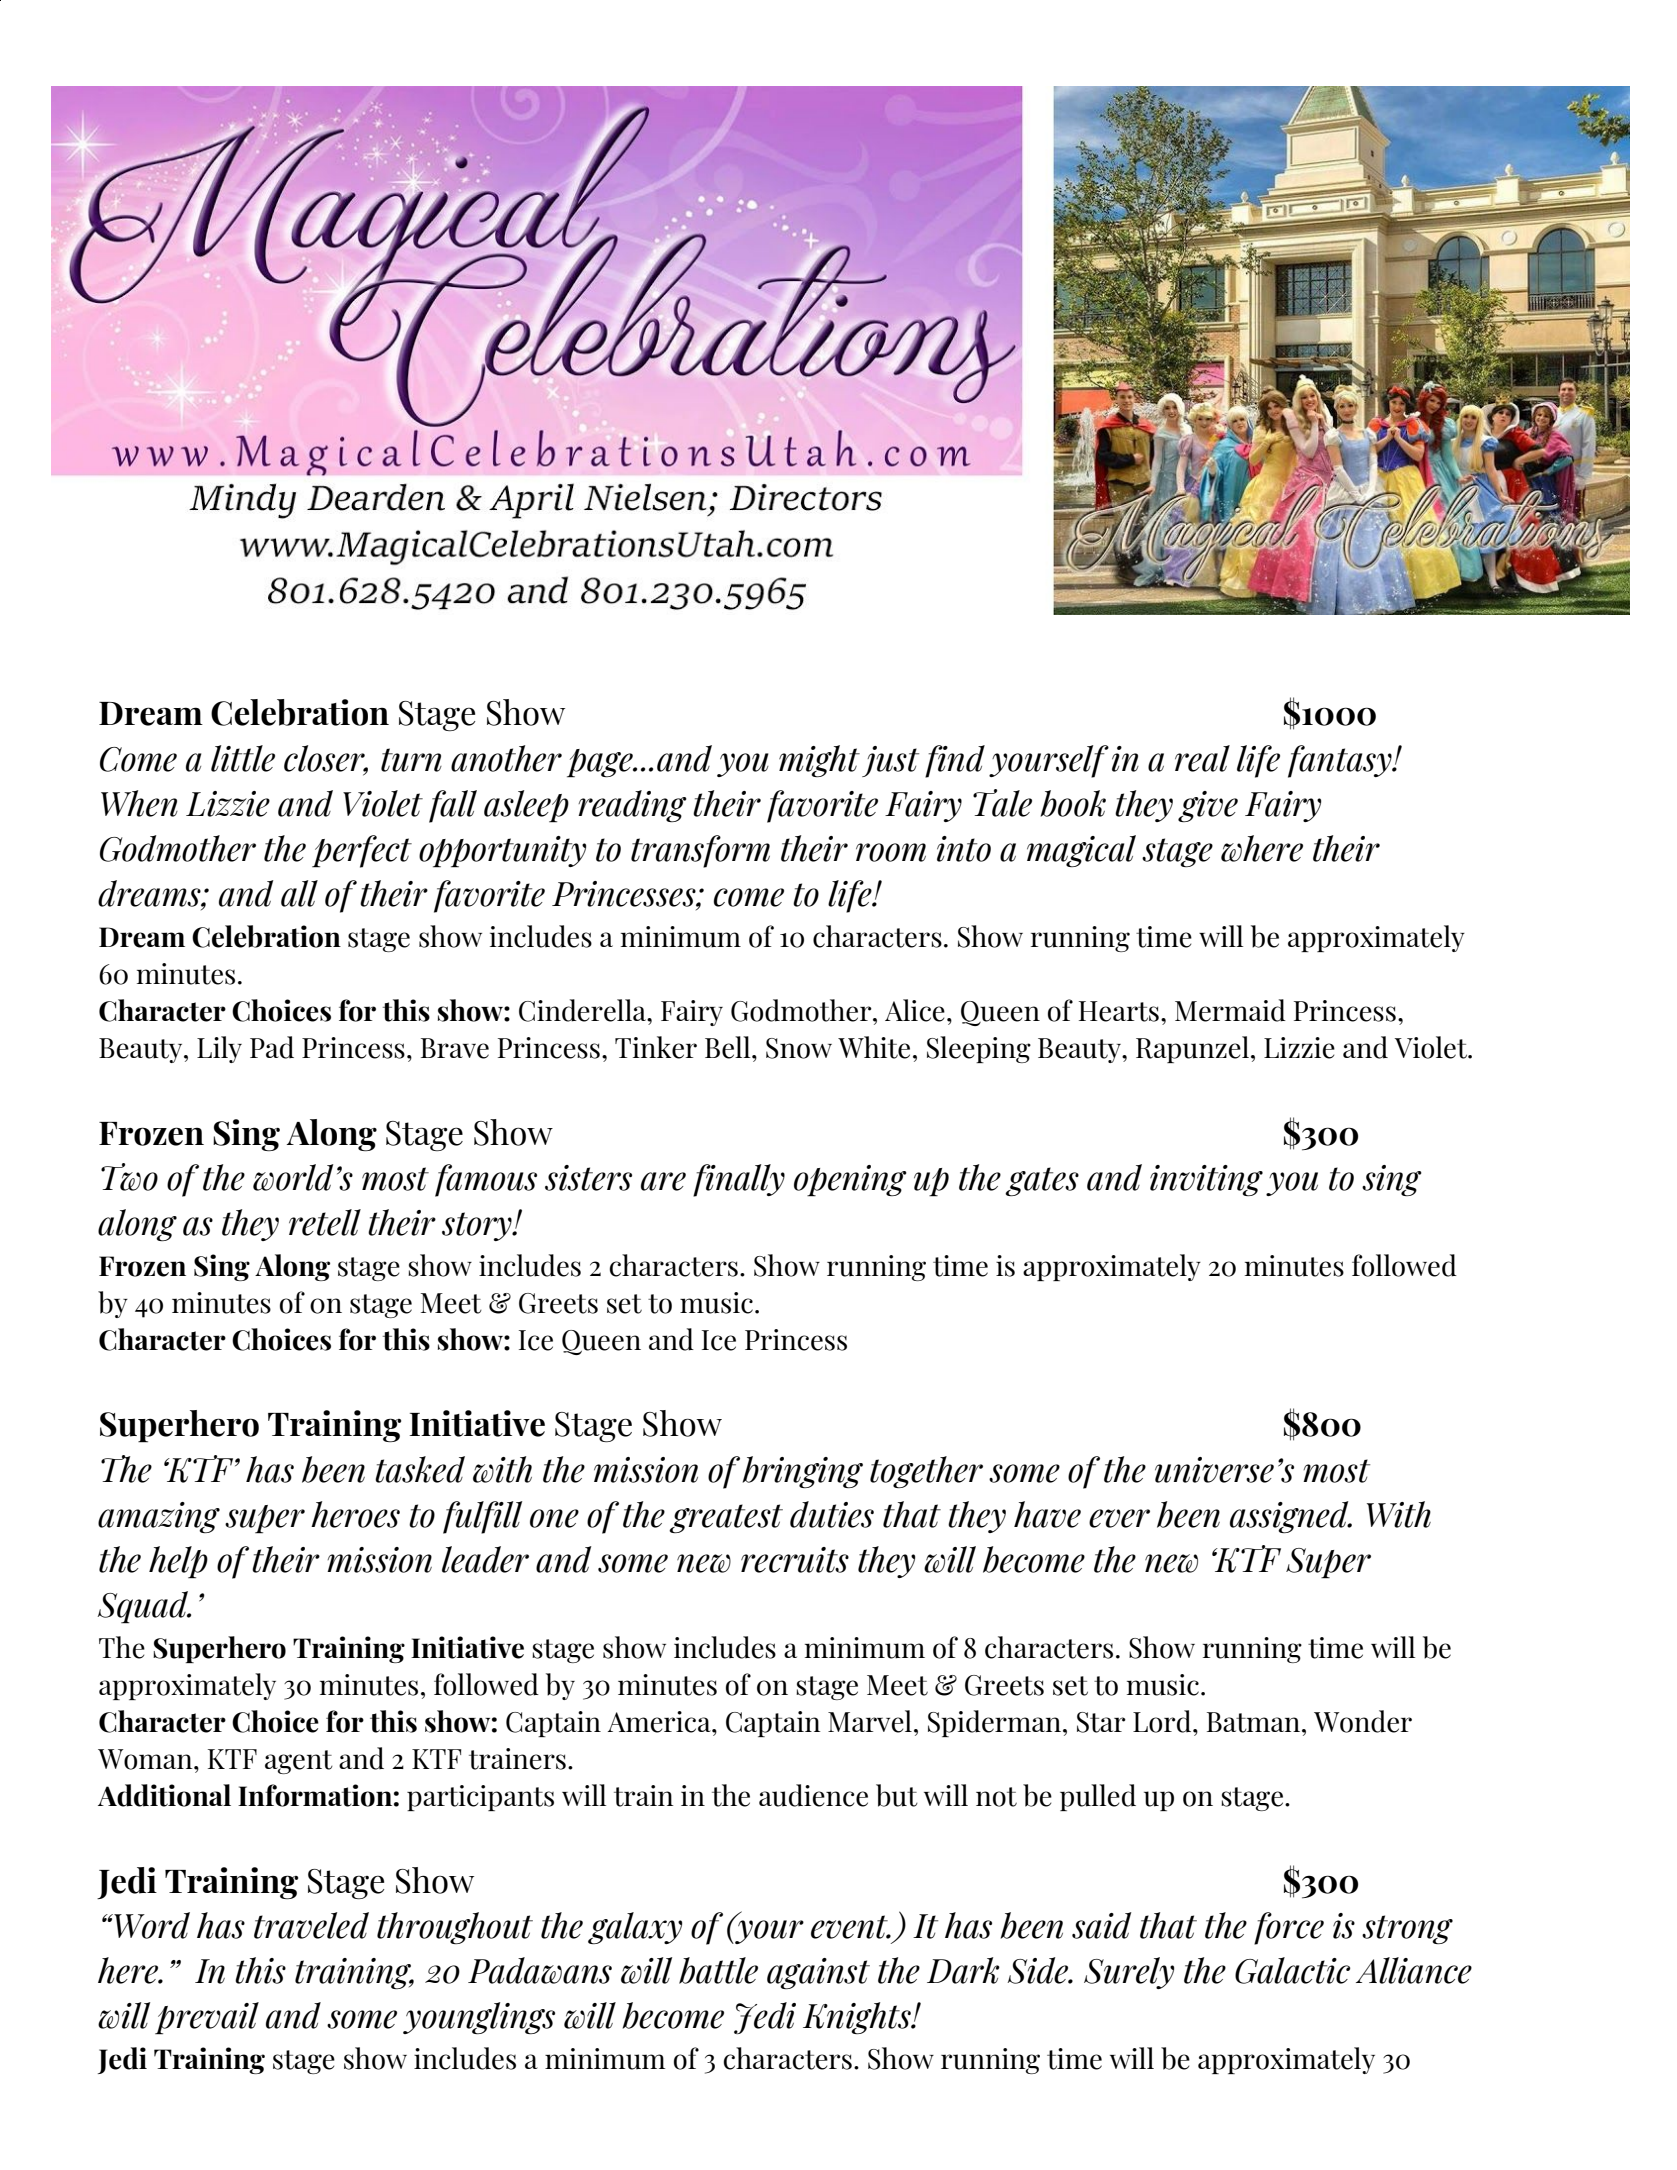 This screenshot has height=2170, width=1677. Describe the element at coordinates (739, 1180) in the screenshot. I see `finally` at that location.
